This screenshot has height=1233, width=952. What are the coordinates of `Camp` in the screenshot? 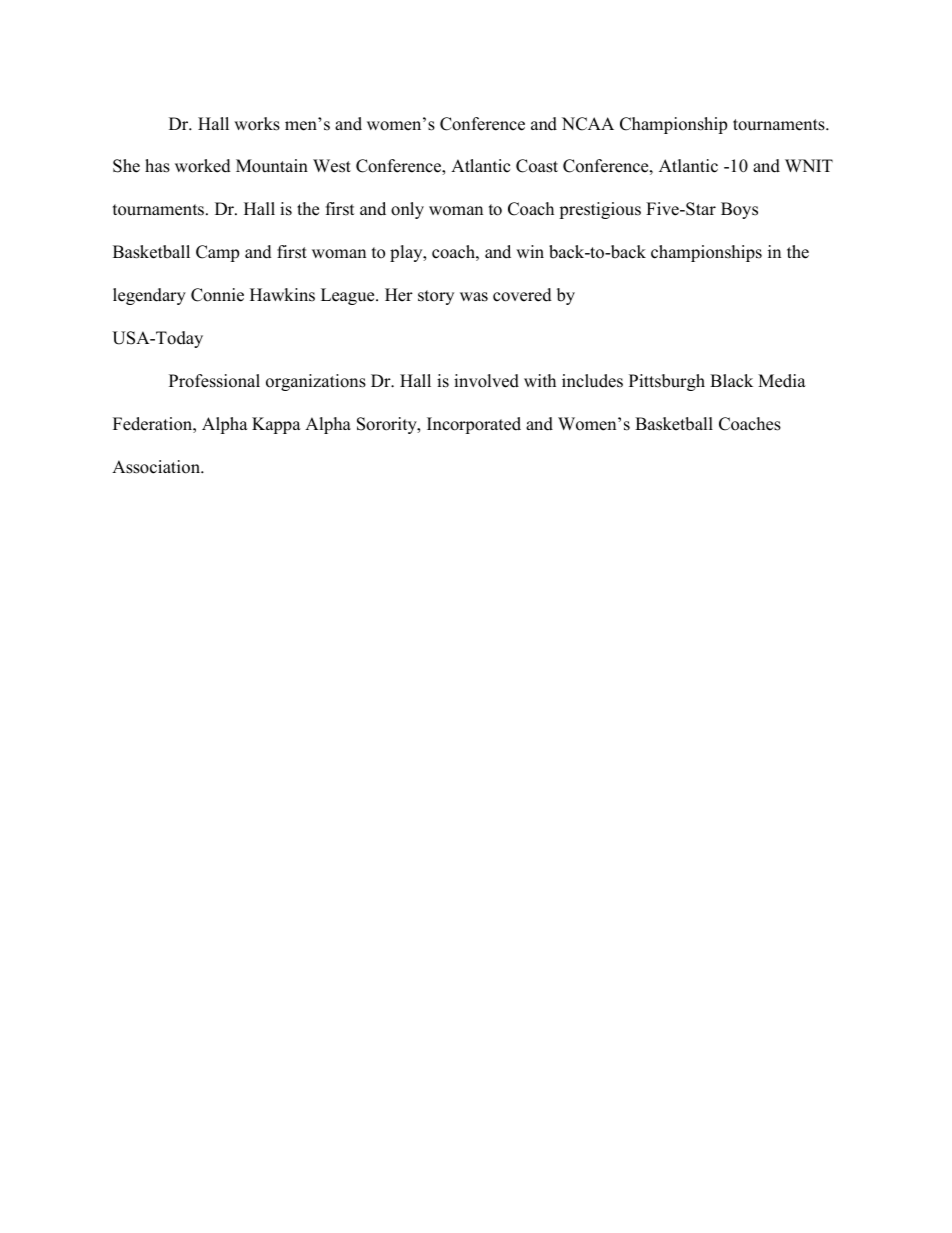 It's located at (217, 253).
